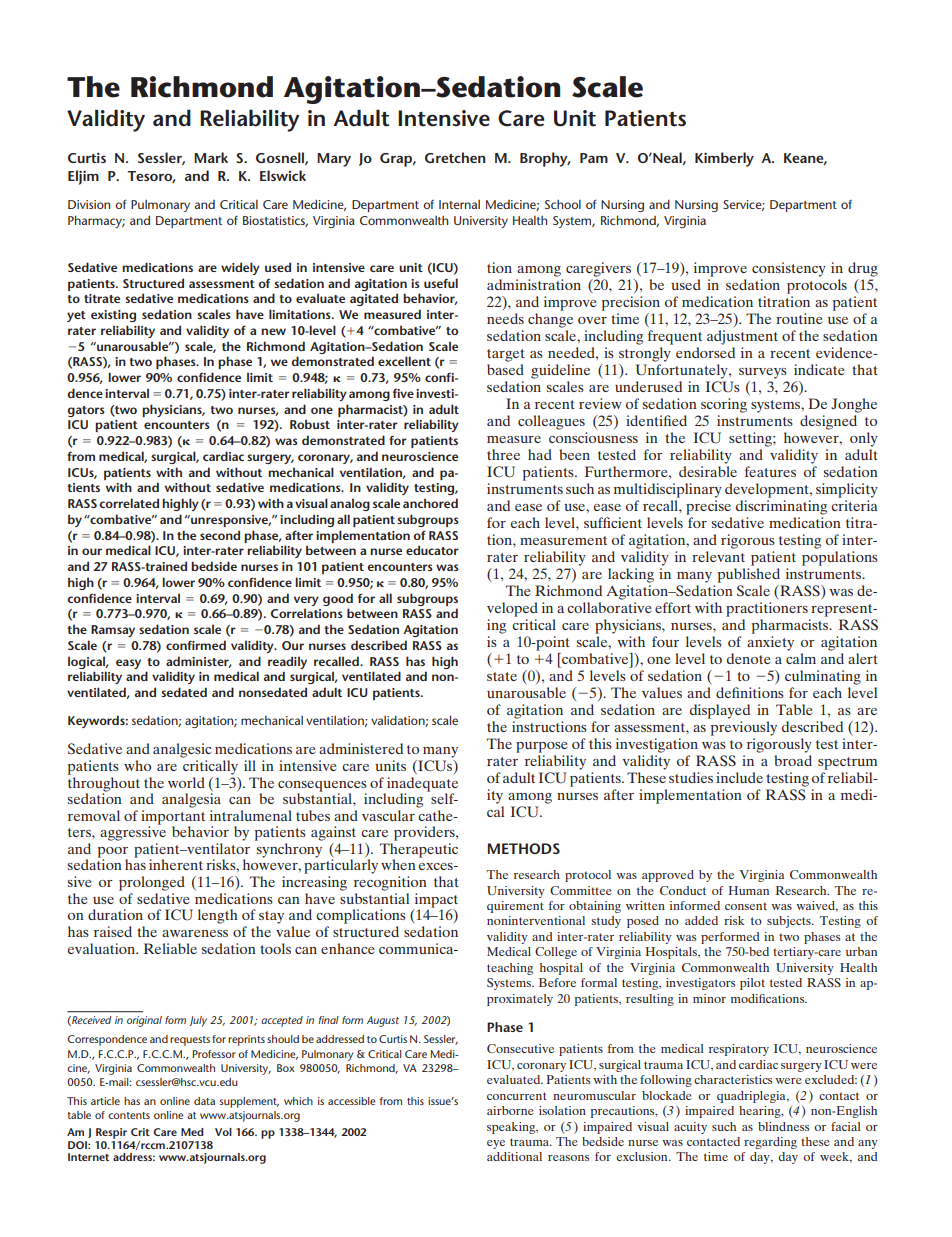  What do you see at coordinates (541, 747) in the screenshot?
I see `purpose` at bounding box center [541, 747].
